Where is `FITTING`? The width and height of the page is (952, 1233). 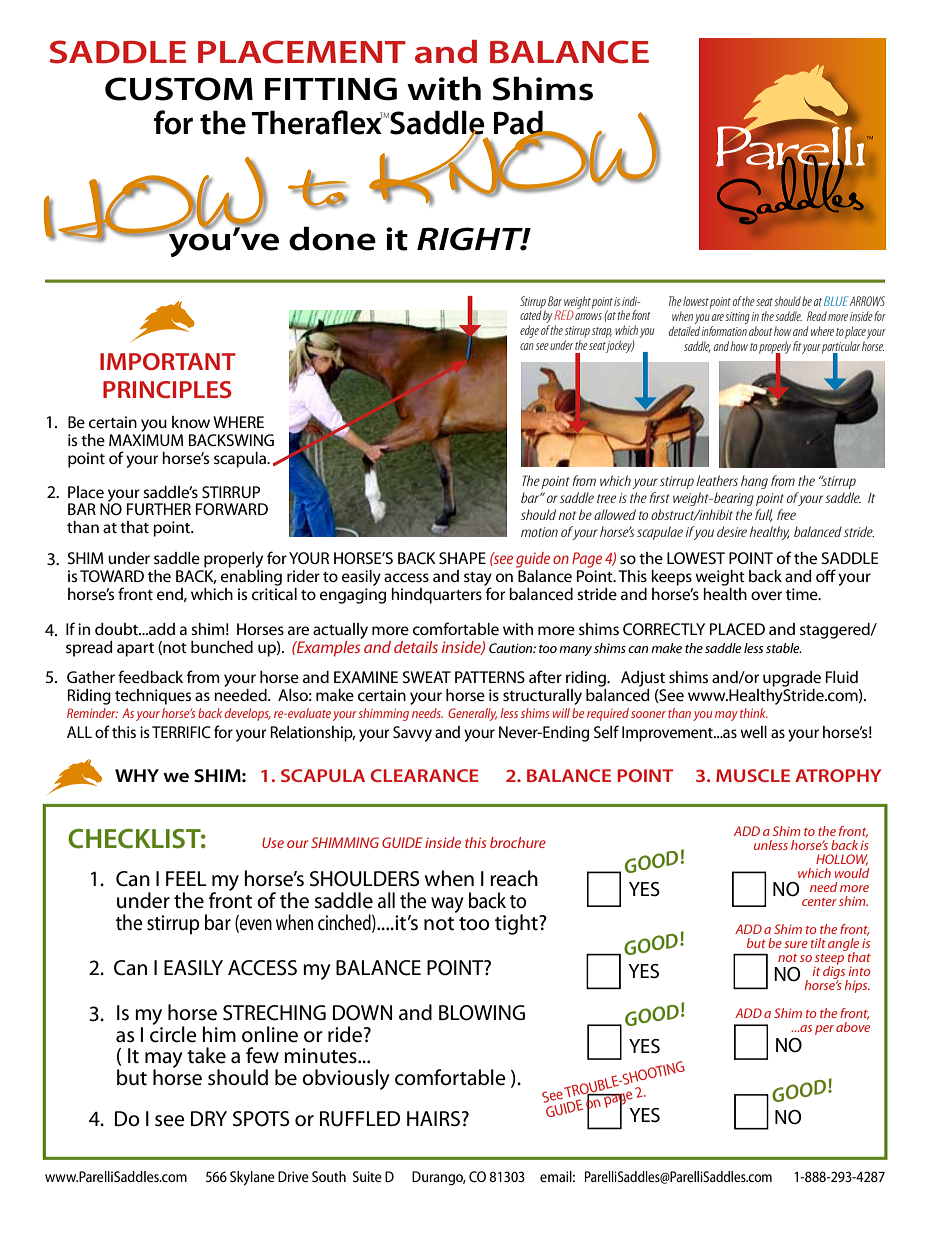 FITTING is located at coordinates (331, 89).
